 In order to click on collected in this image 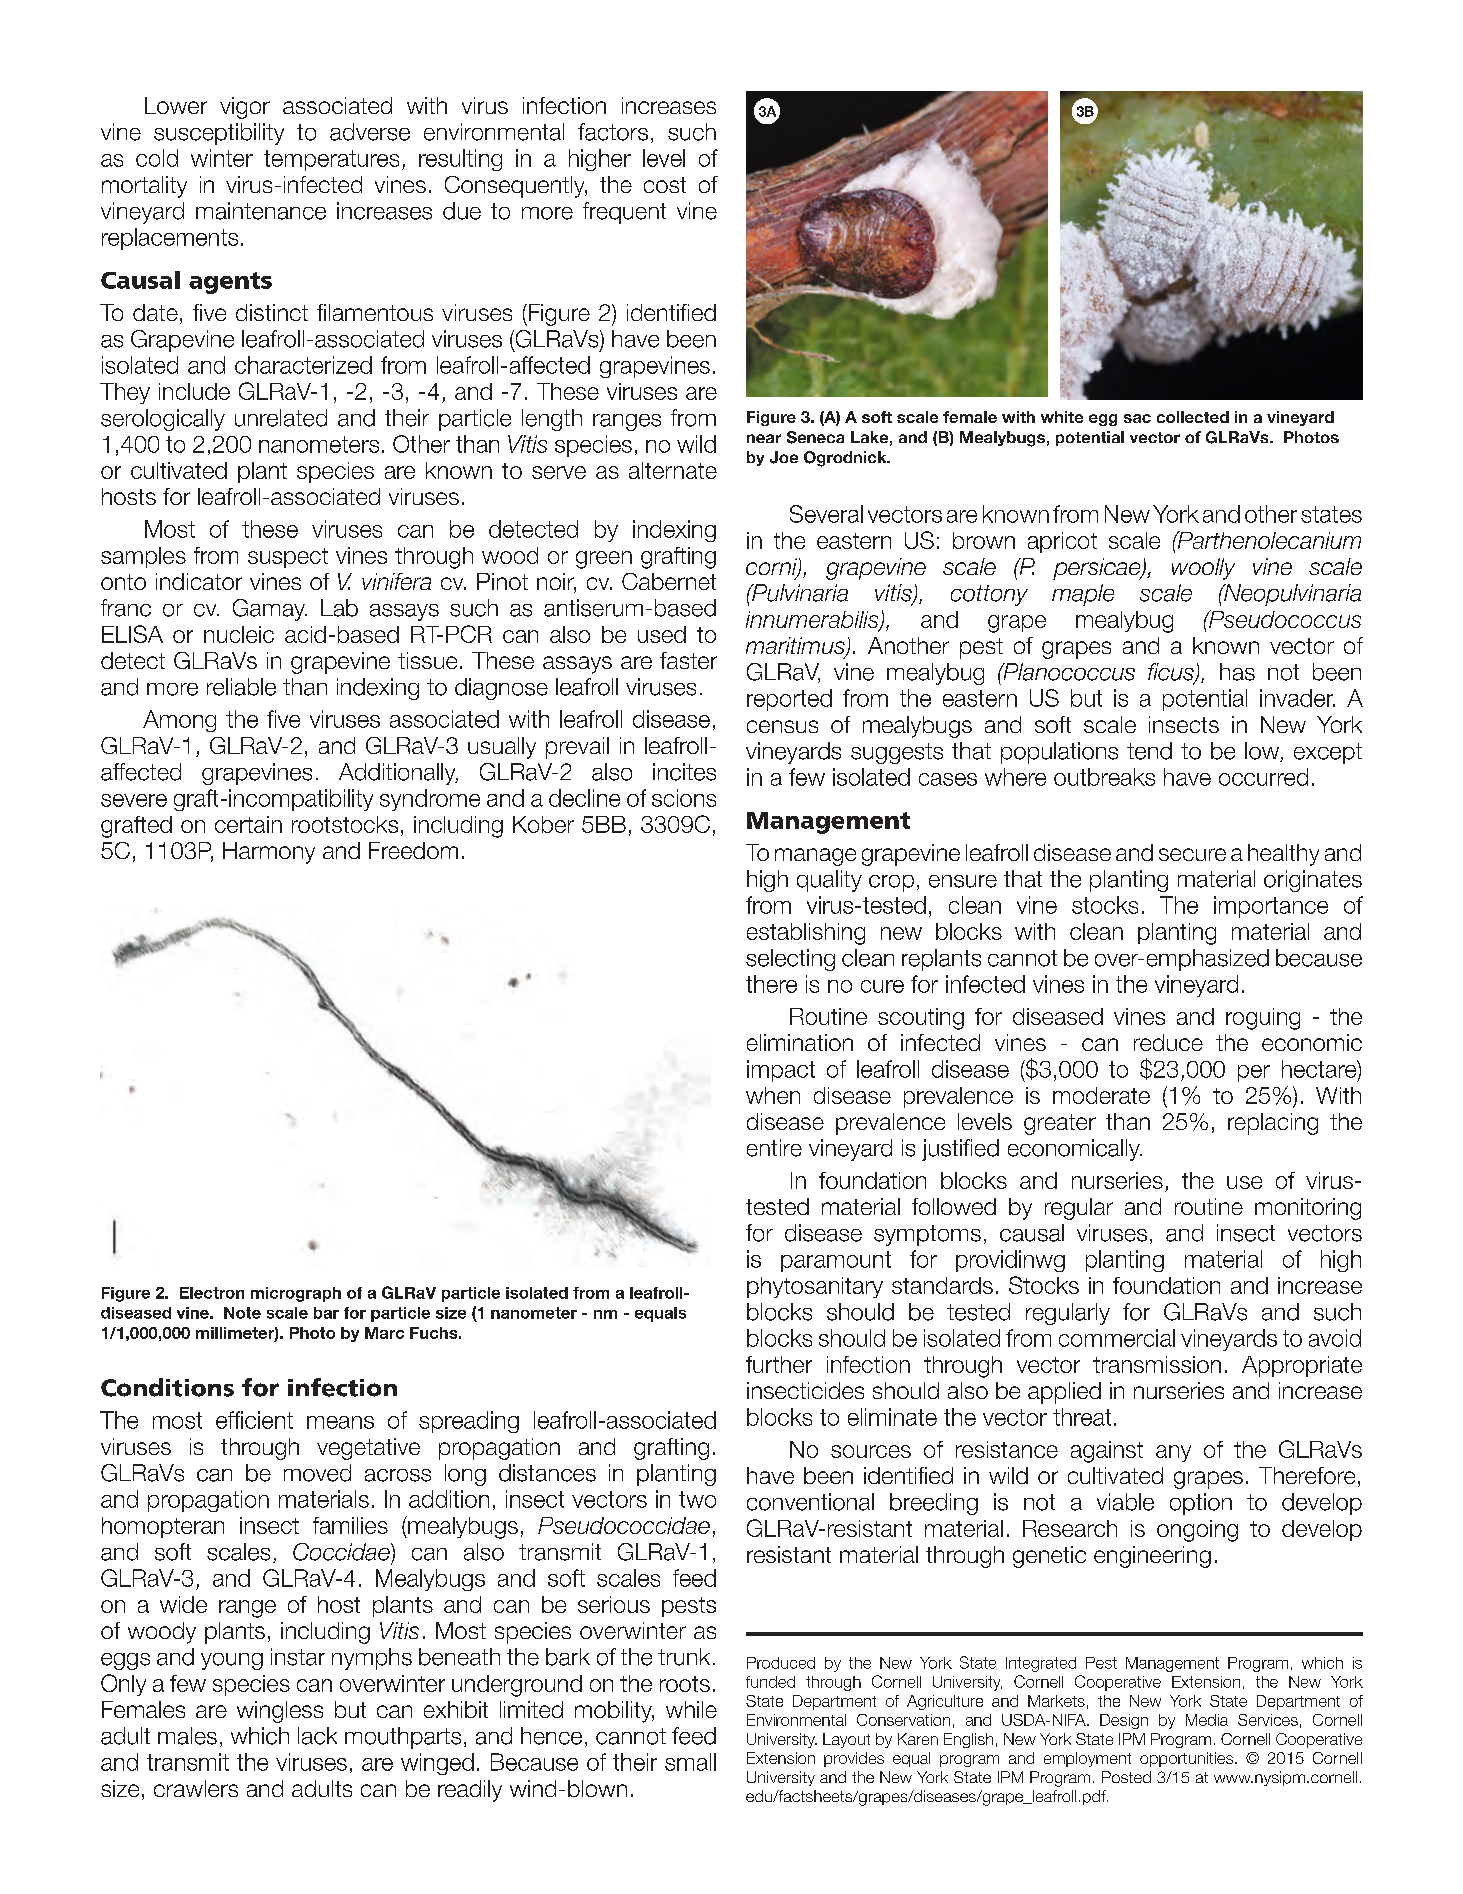, I will do `click(1193, 417)`.
